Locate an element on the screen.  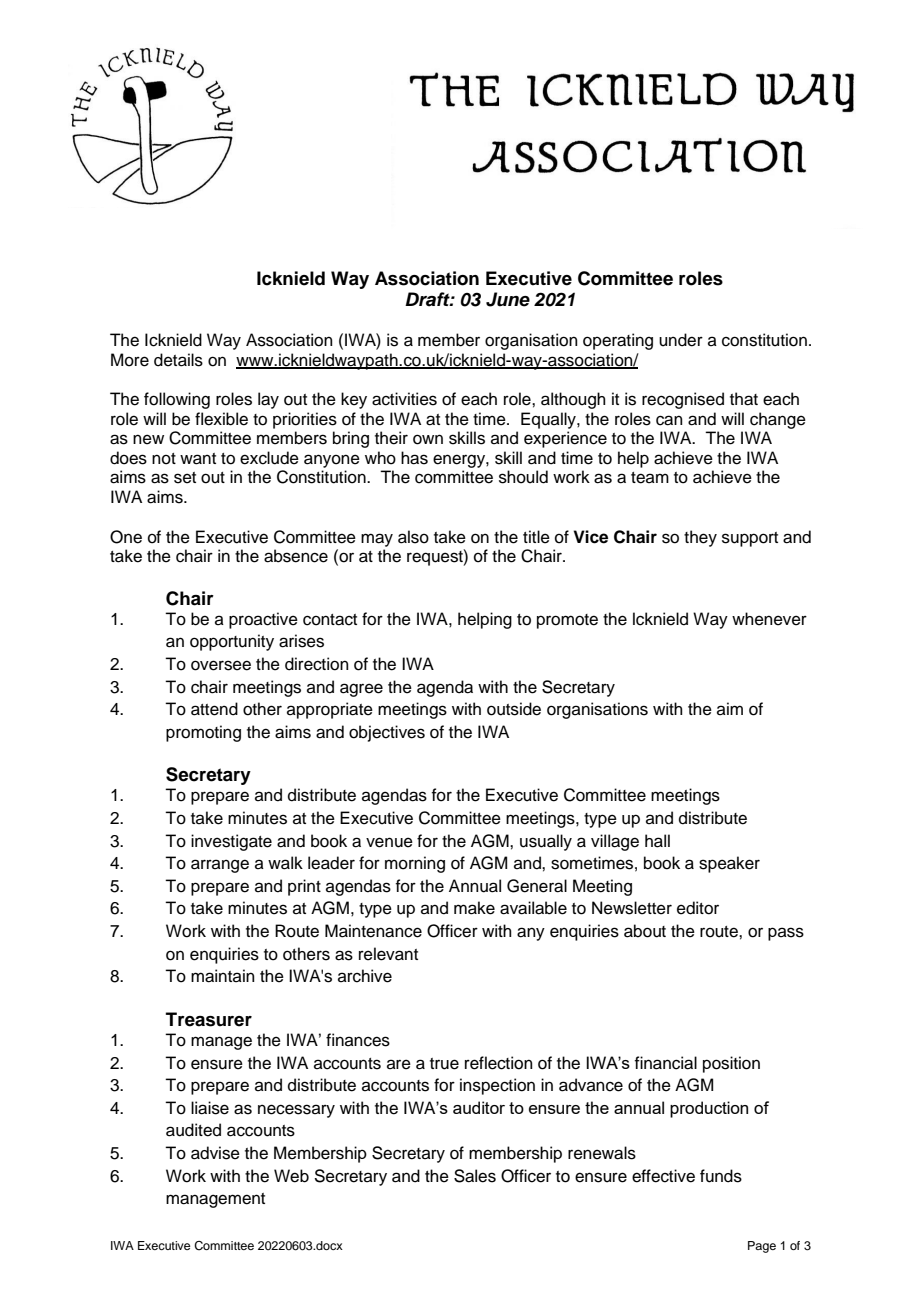
editor is located at coordinates (698, 908).
